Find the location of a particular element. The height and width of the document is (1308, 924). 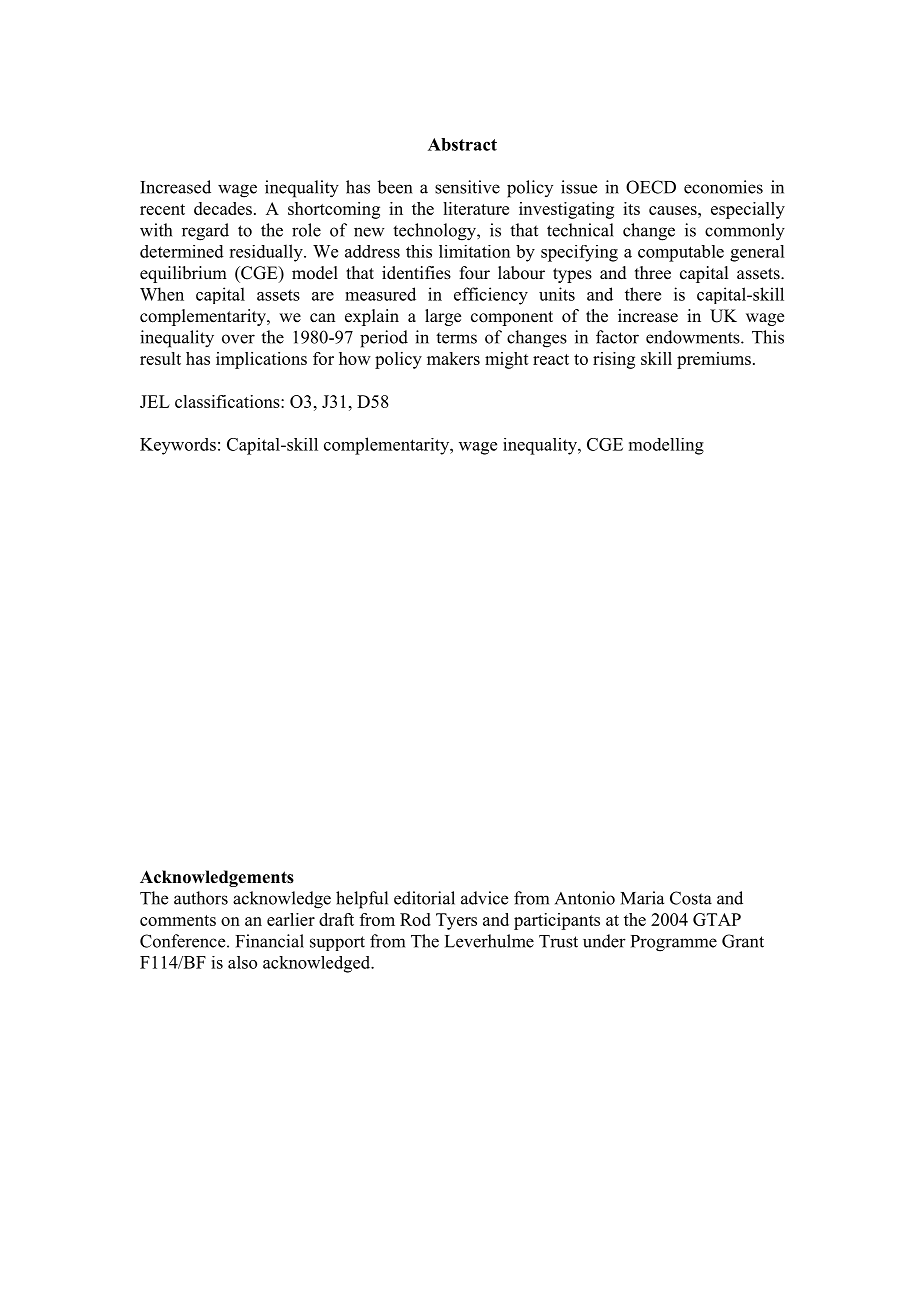

implications is located at coordinates (261, 360).
